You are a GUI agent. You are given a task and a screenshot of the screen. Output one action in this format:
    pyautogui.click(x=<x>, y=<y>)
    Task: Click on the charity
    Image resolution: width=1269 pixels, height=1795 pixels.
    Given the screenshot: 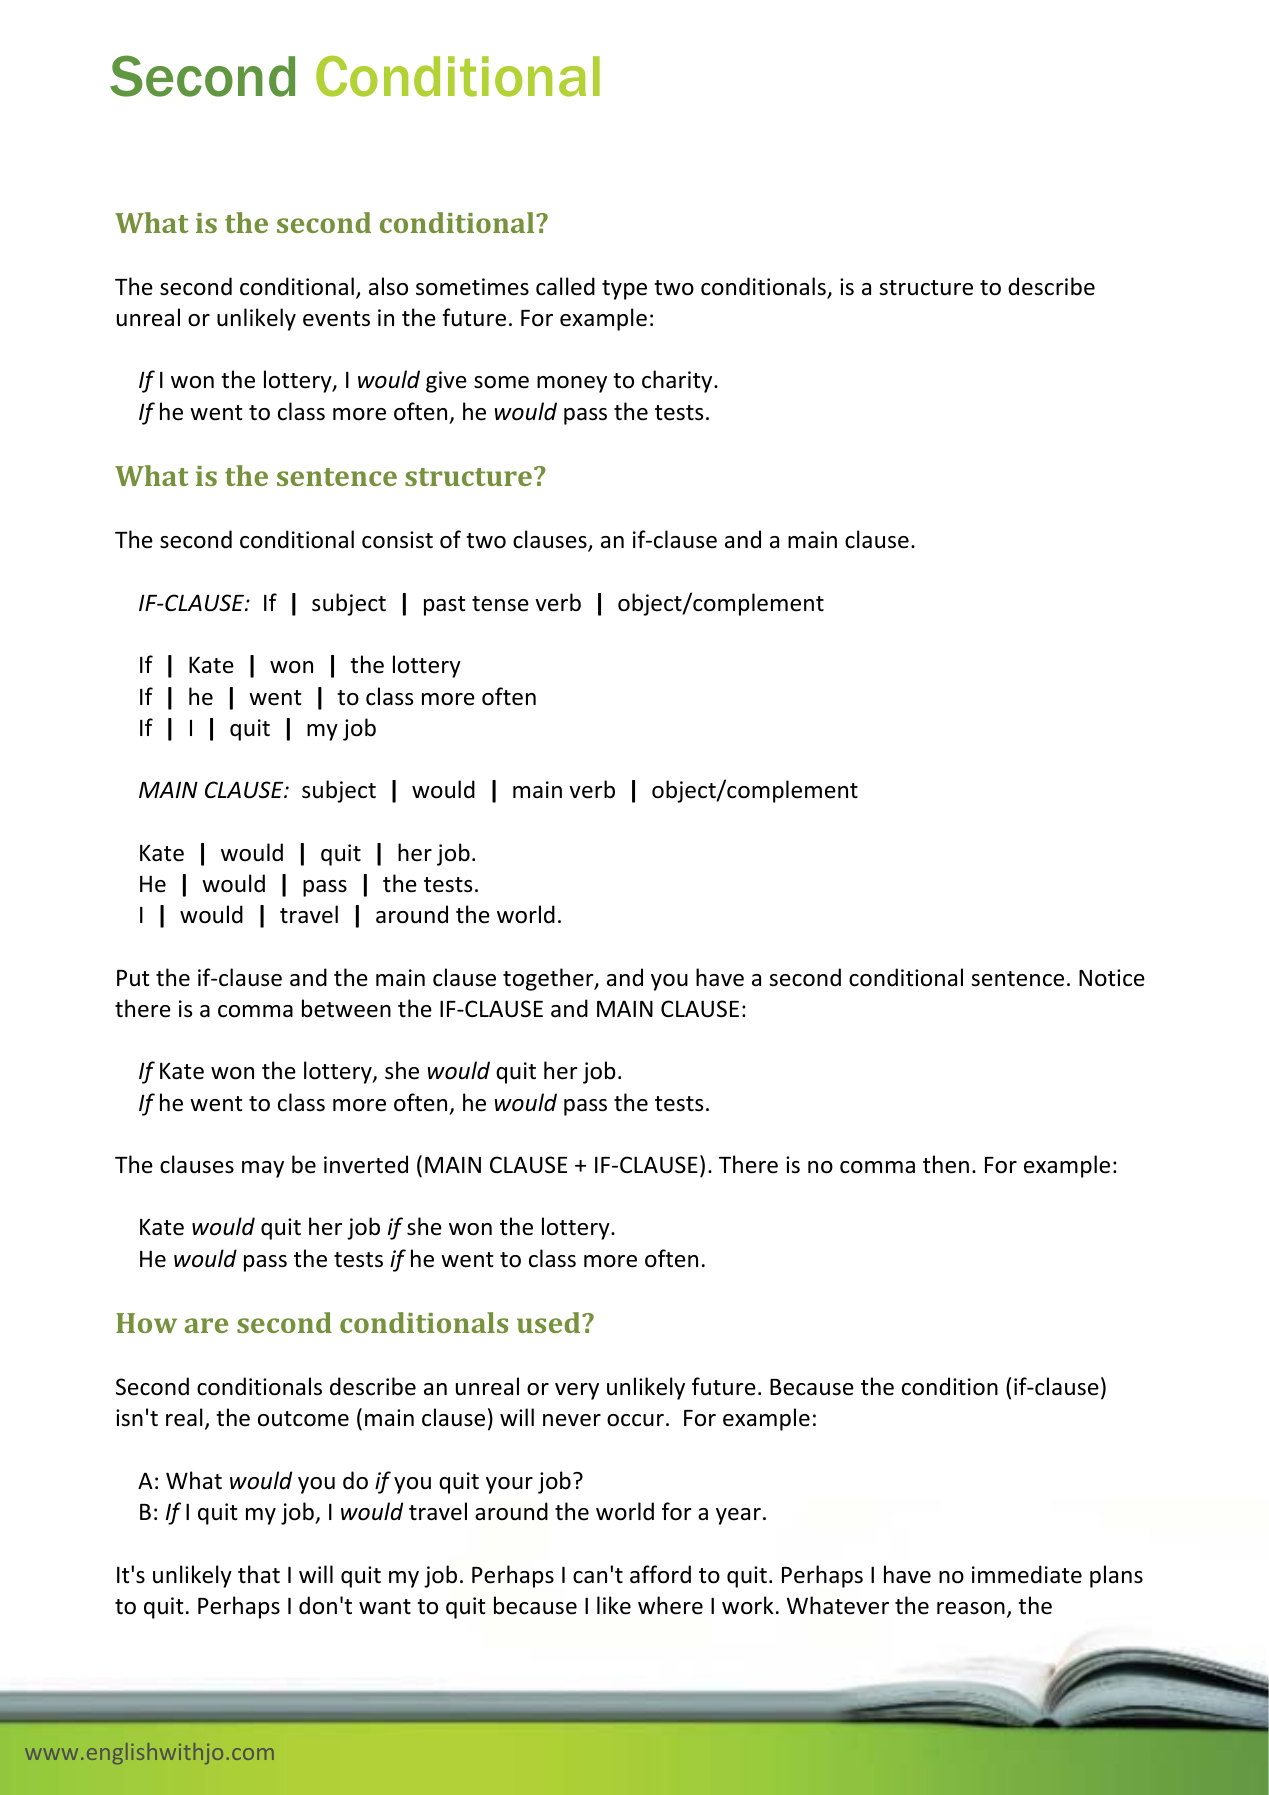 What is the action you would take?
    pyautogui.click(x=678, y=381)
